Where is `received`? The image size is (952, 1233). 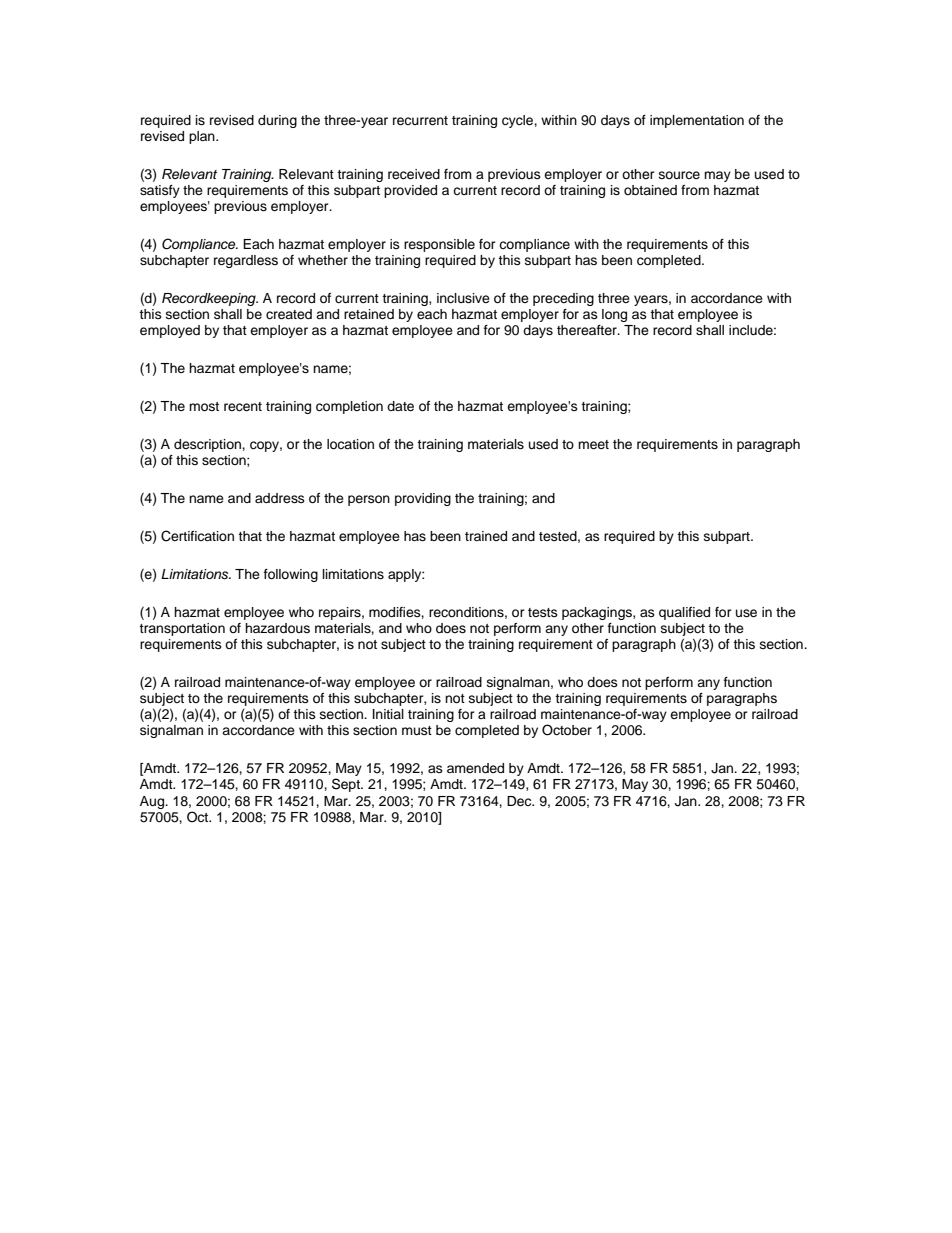
received is located at coordinates (414, 174).
